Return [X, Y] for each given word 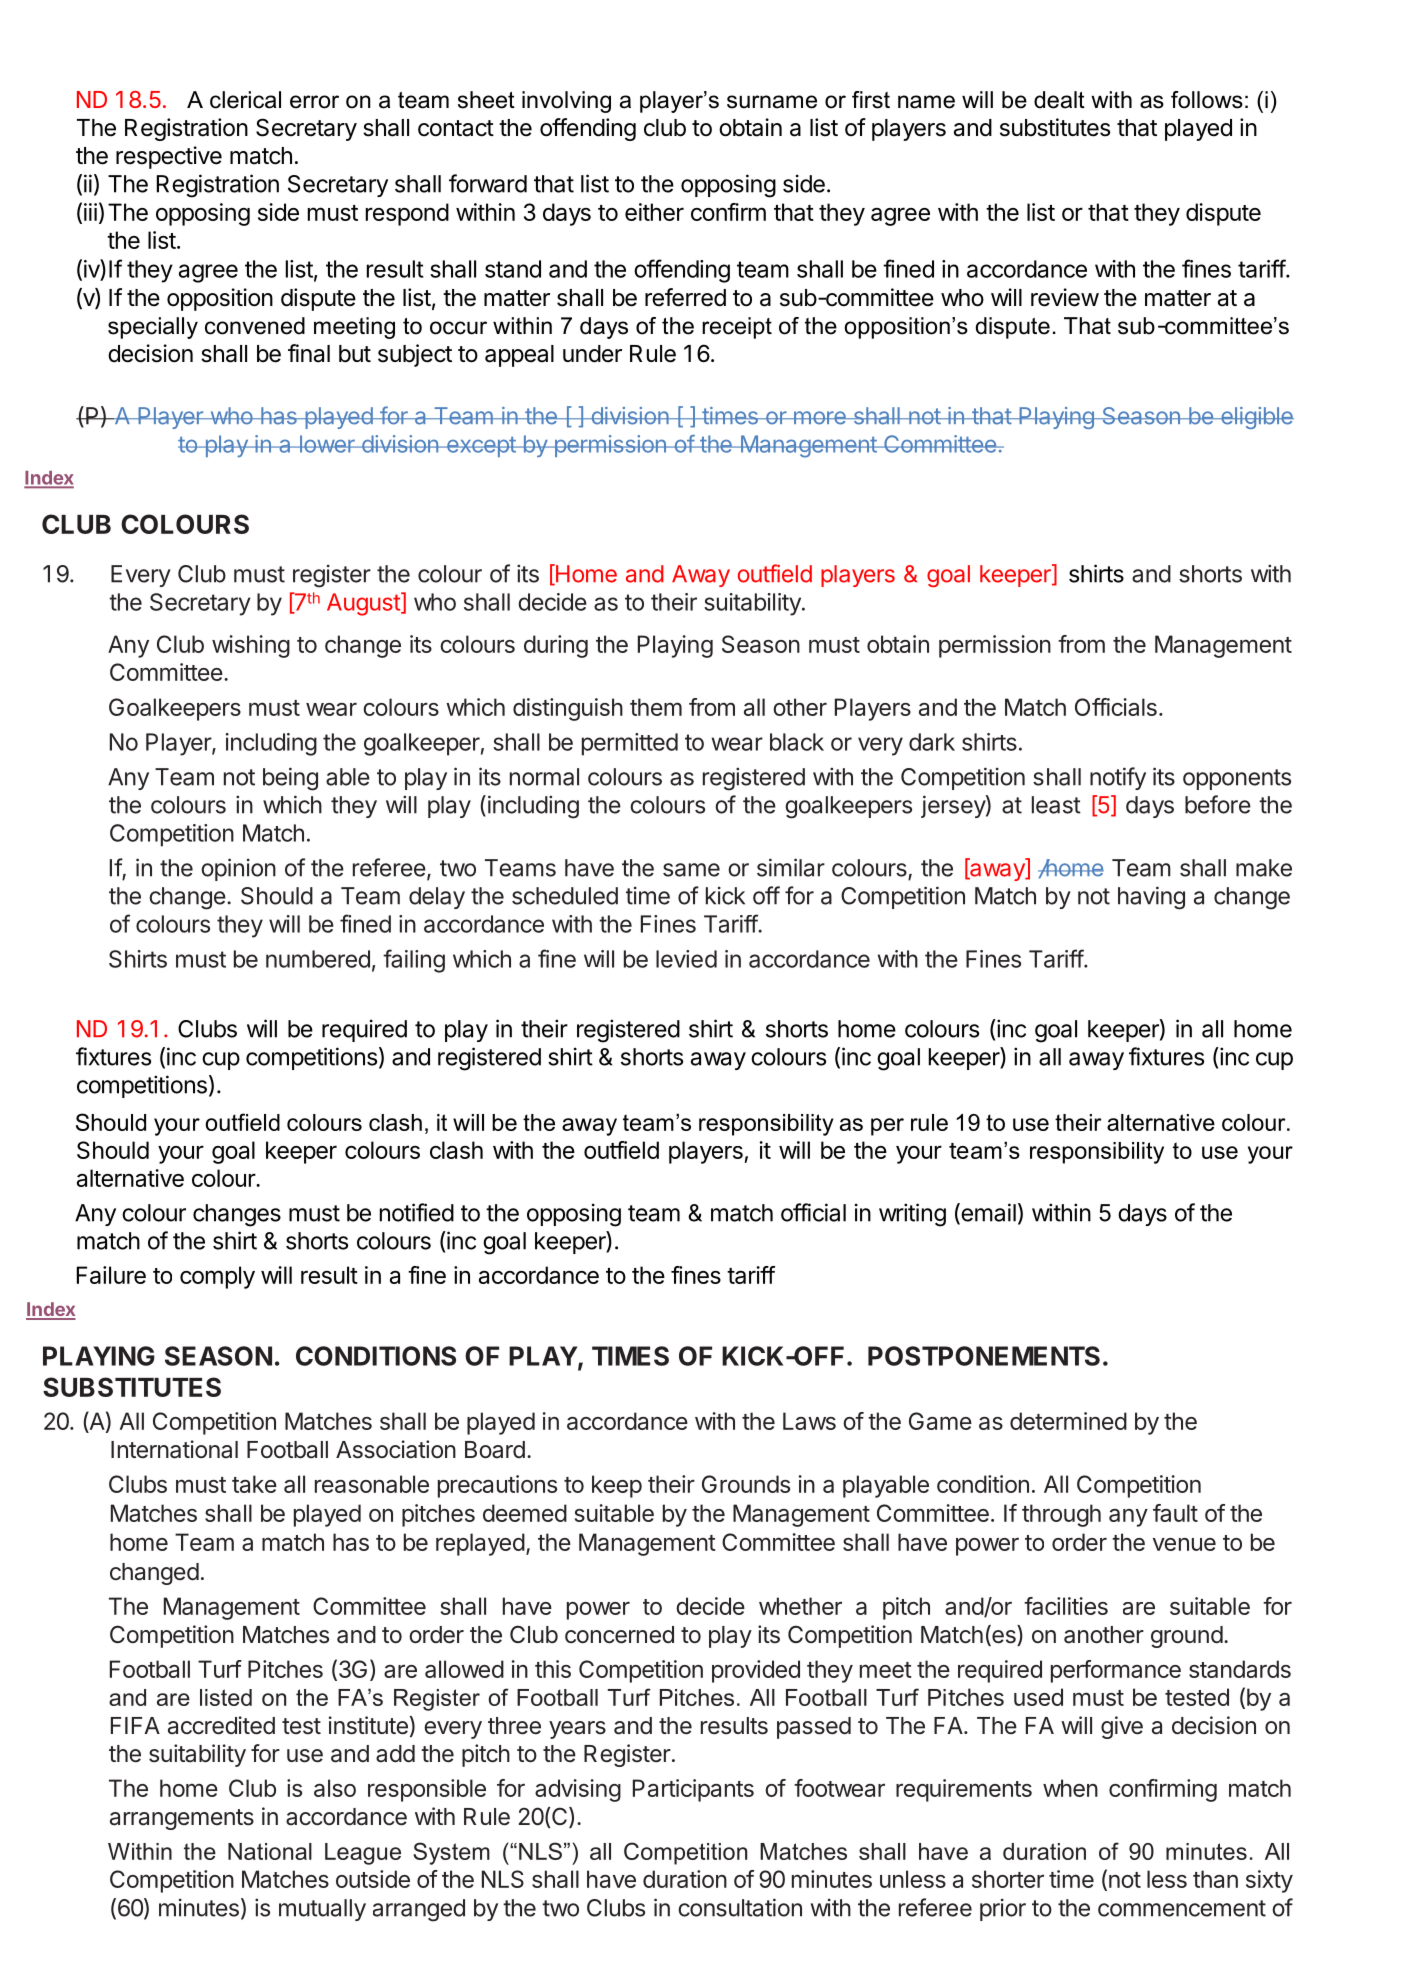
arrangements [182, 1819]
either [654, 212]
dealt [1059, 100]
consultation [740, 1907]
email [987, 1213]
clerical [245, 100]
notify [1118, 778]
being [290, 779]
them [656, 707]
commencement [1182, 1908]
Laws [809, 1421]
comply [217, 1277]
